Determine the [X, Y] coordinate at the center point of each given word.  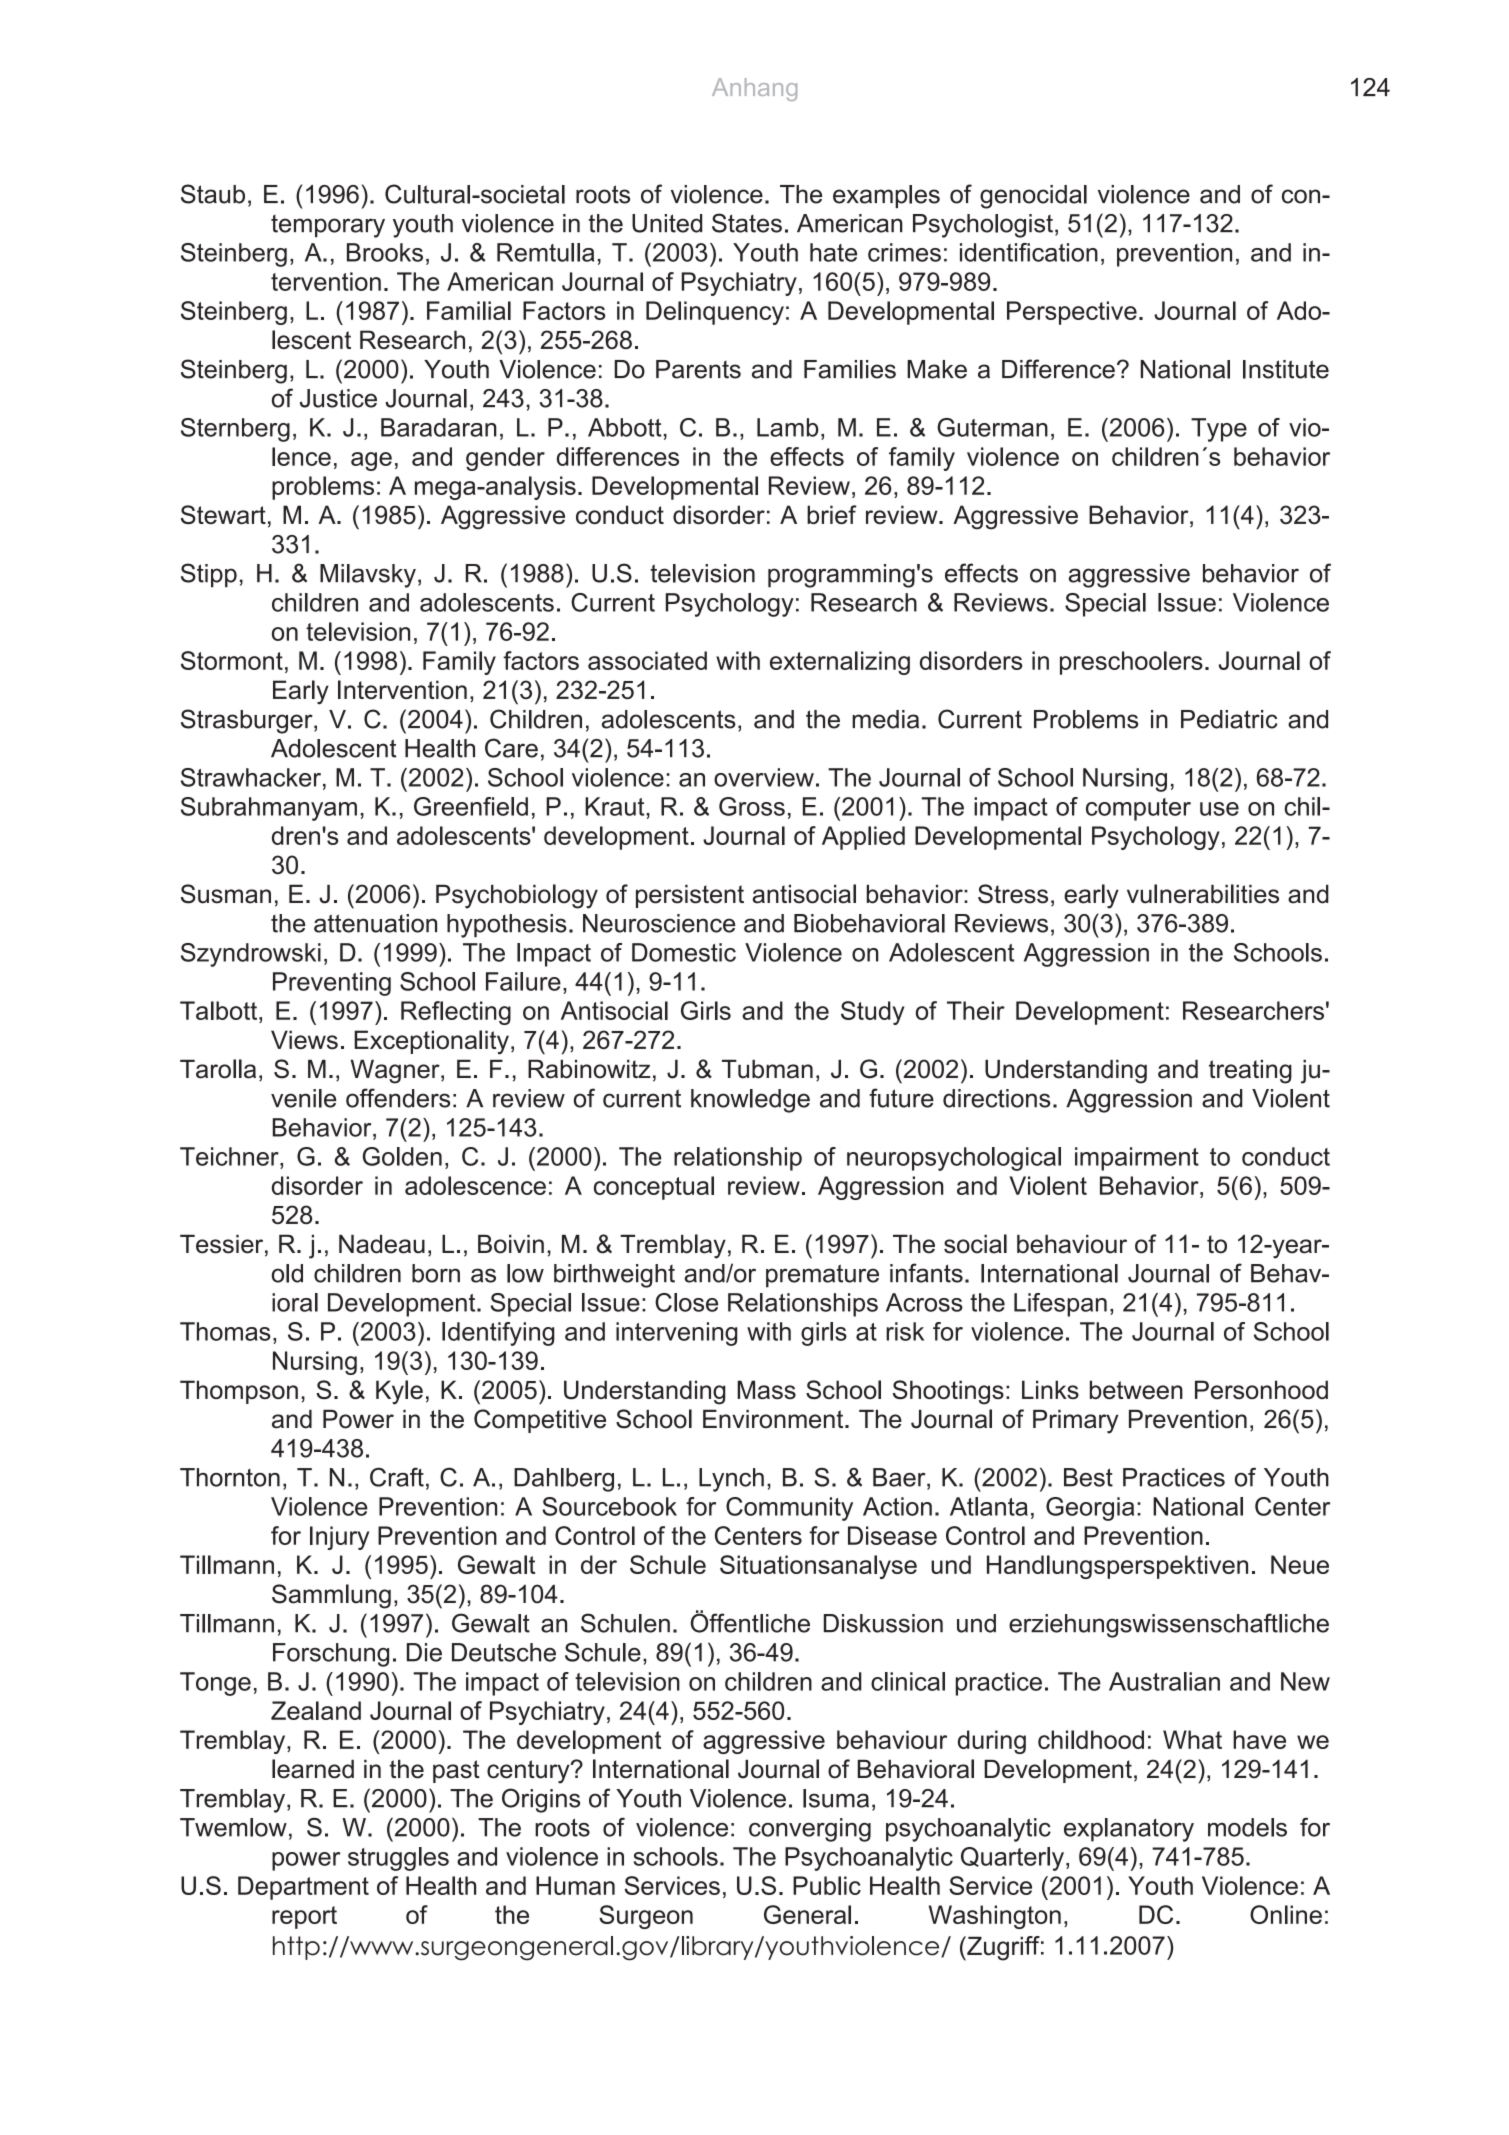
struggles [398, 1859]
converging [810, 1830]
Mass [766, 1389]
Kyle [399, 1392]
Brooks [385, 252]
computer [1138, 809]
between [1136, 1389]
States [747, 223]
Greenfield [471, 806]
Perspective [1072, 313]
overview [764, 777]
